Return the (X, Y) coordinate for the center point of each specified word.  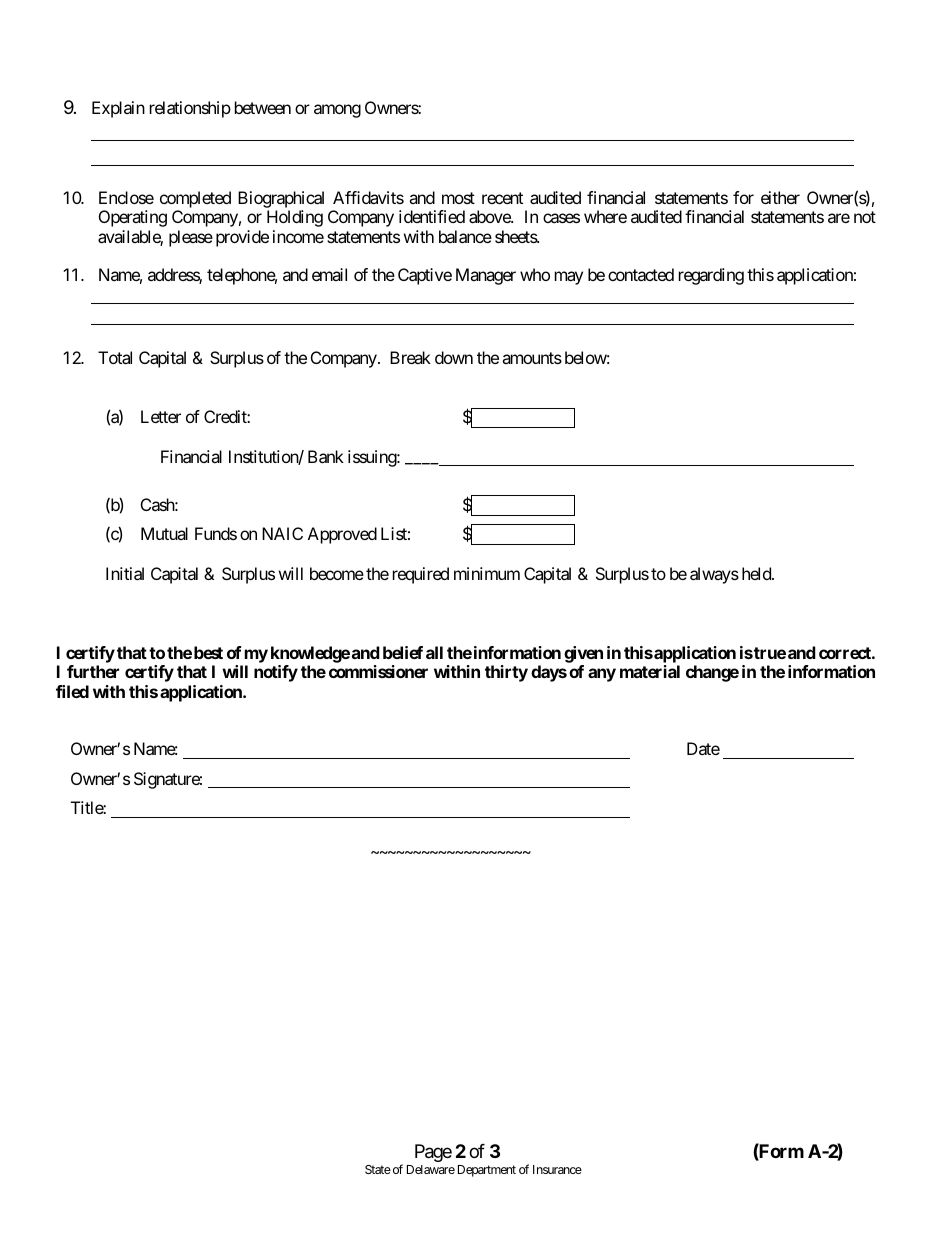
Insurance (557, 1169)
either (780, 197)
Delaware (431, 1169)
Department (487, 1171)
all (434, 652)
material (650, 671)
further (93, 671)
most (458, 198)
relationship (190, 109)
